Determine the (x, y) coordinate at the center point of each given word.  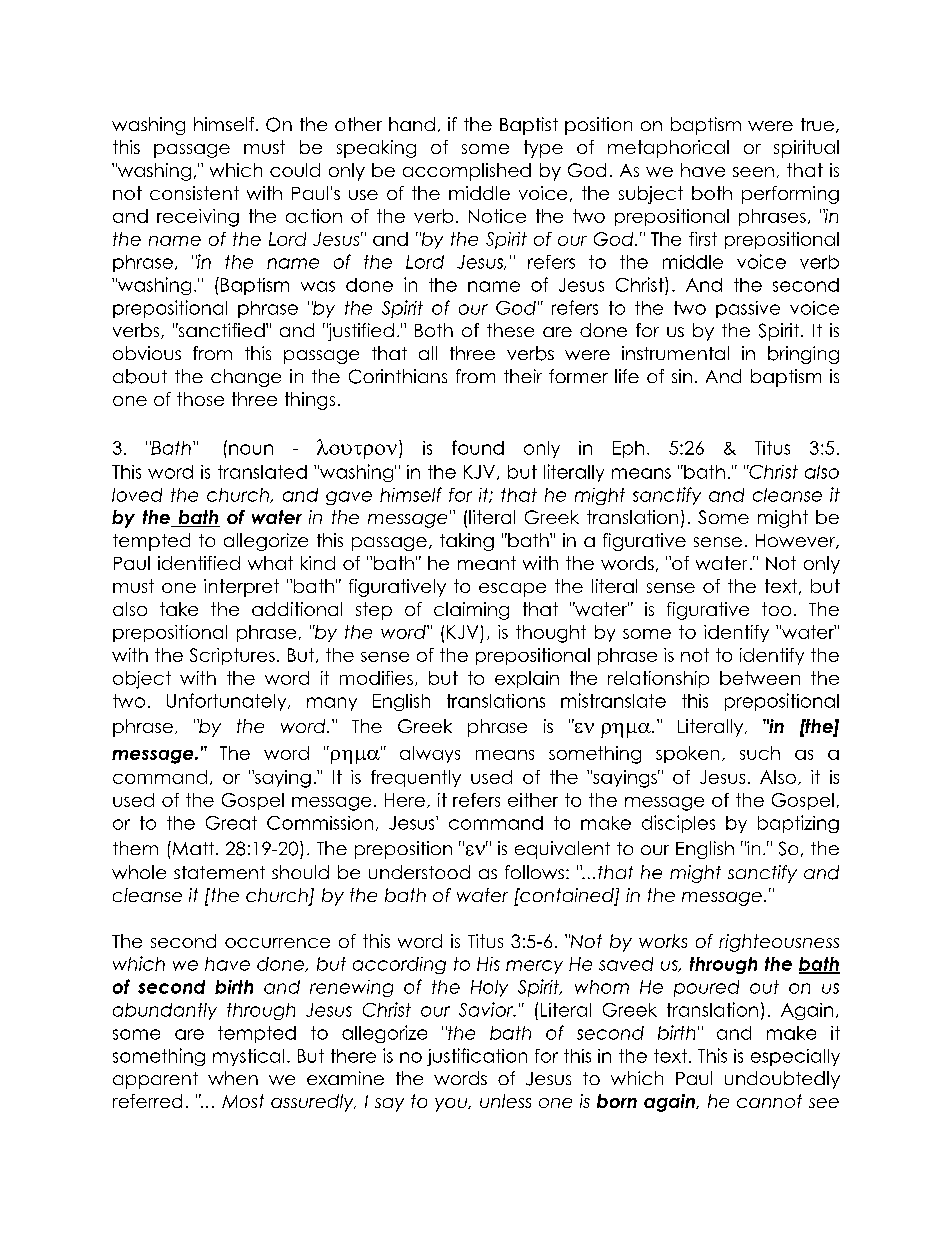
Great (231, 823)
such (760, 753)
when (233, 1078)
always (430, 754)
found (478, 447)
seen (753, 172)
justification (477, 1057)
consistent (194, 193)
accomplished (467, 172)
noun (251, 449)
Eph (628, 449)
